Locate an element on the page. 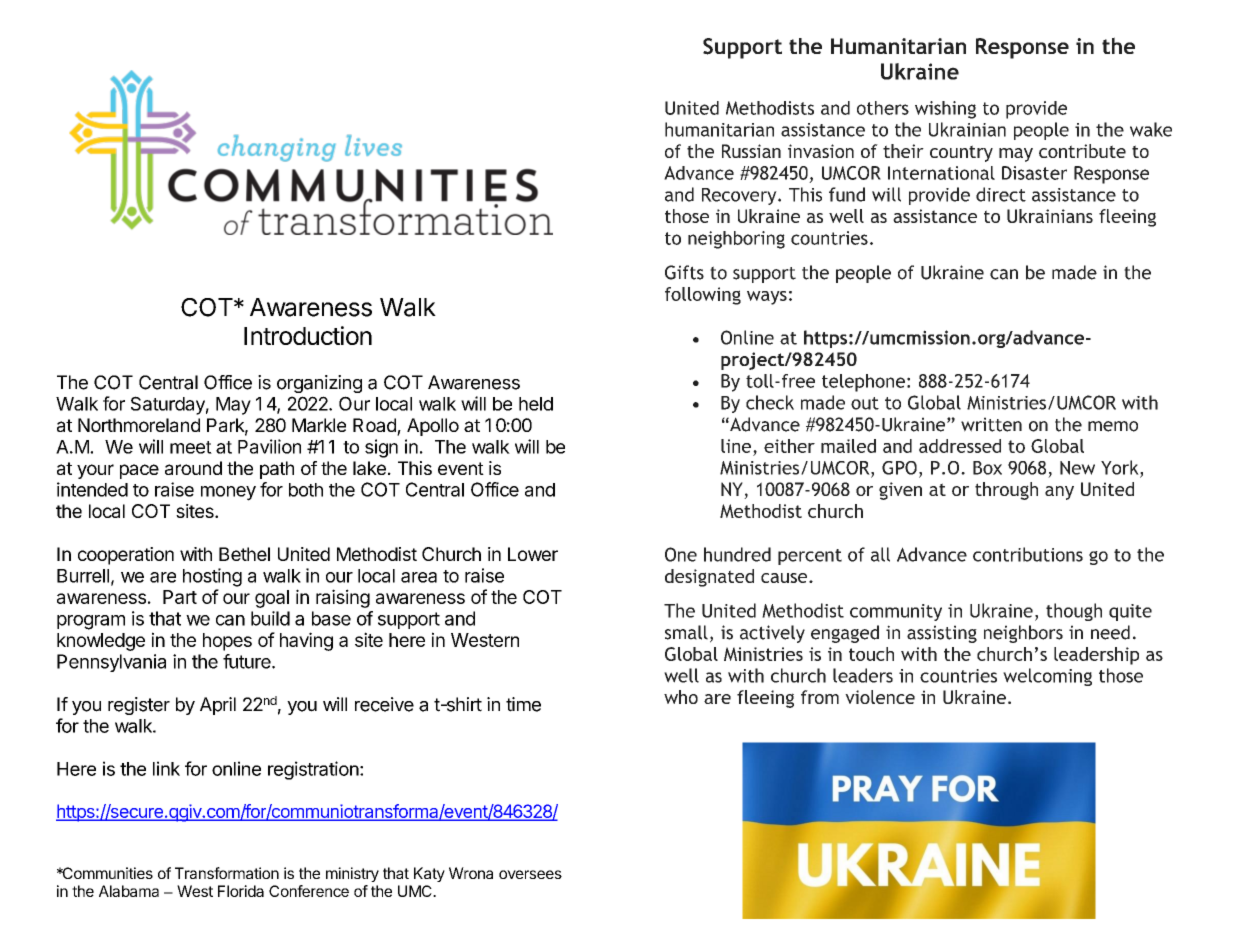 The width and height of the image is (1233, 952). through is located at coordinates (1006, 491).
